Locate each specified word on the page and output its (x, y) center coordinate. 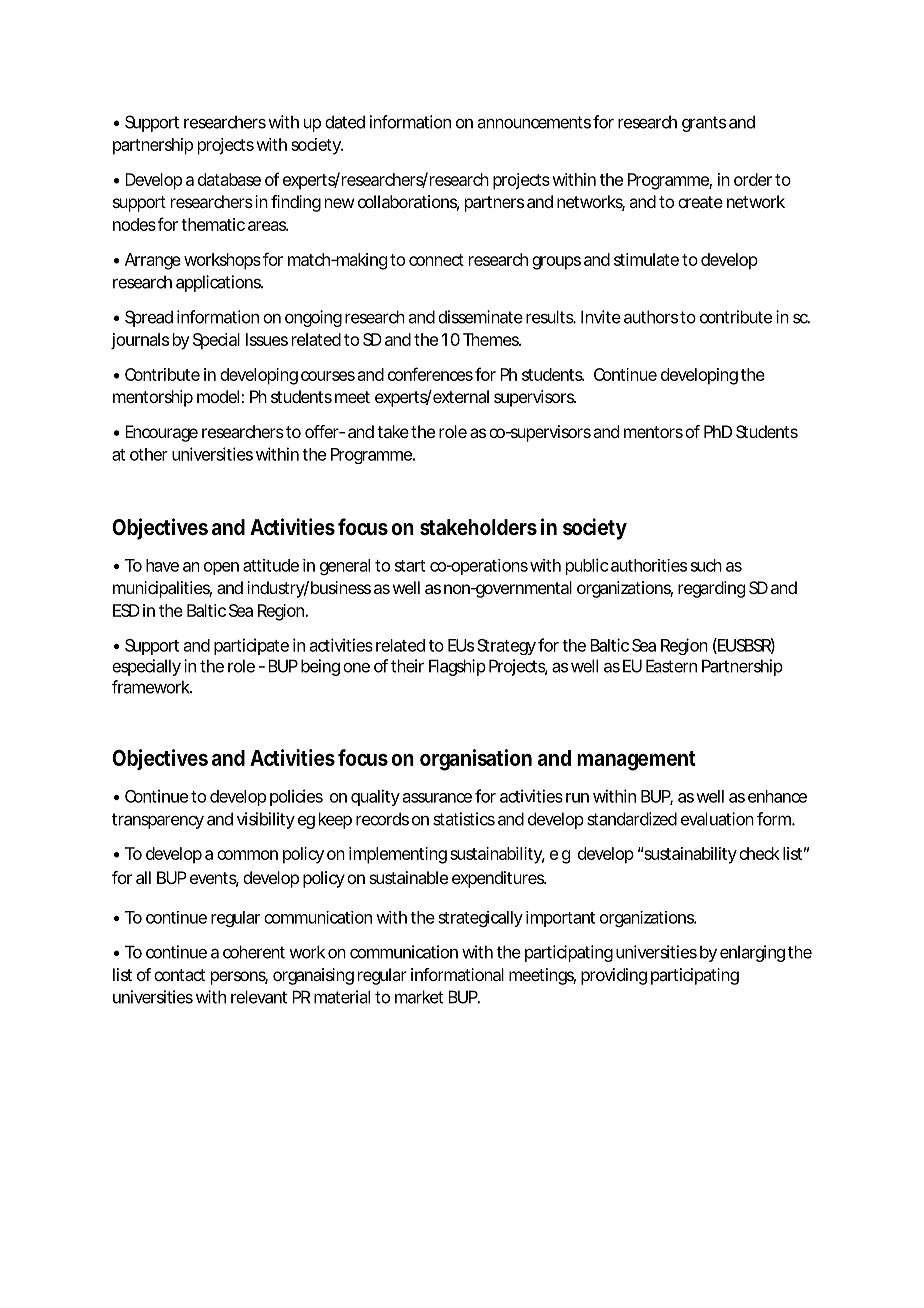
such (706, 565)
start (410, 566)
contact (179, 975)
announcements (534, 122)
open (221, 568)
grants (704, 124)
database (229, 179)
